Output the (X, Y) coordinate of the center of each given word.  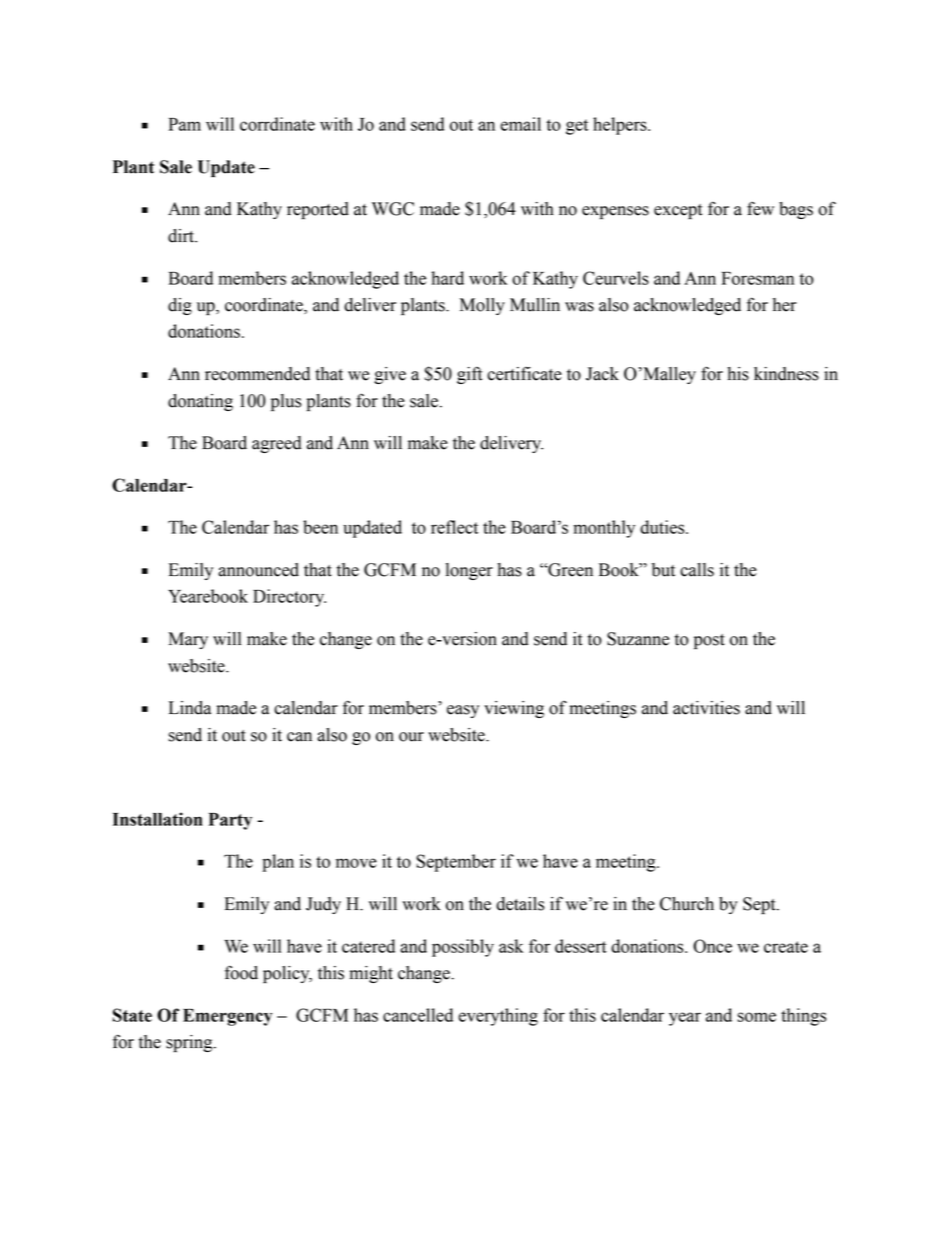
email (520, 124)
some (757, 1017)
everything (498, 1017)
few (760, 209)
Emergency (227, 1017)
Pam (185, 124)
